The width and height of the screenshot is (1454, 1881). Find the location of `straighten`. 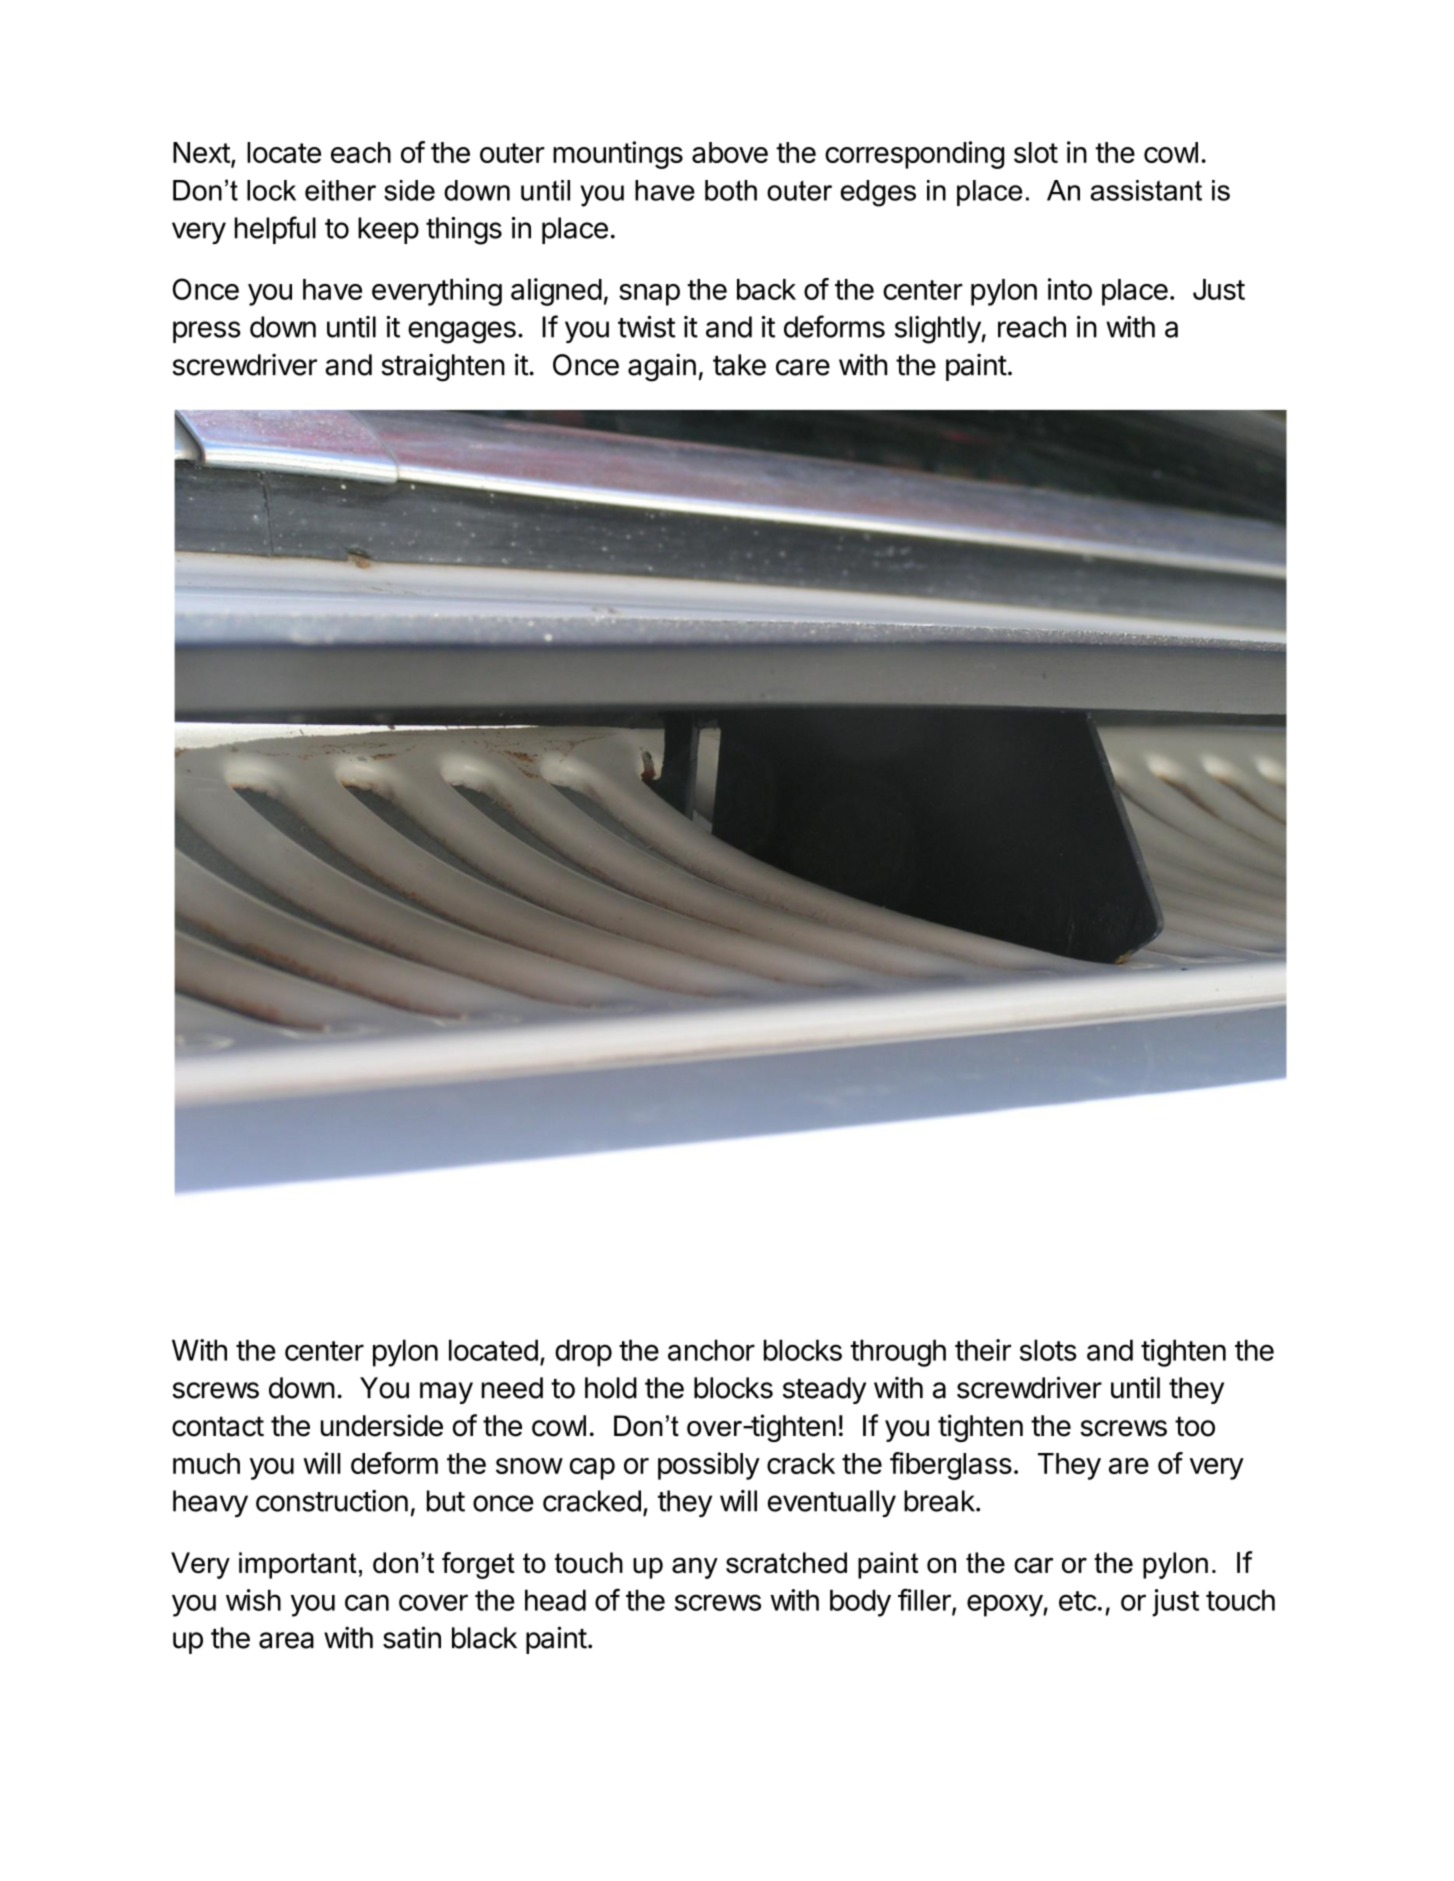

straighten is located at coordinates (443, 367).
